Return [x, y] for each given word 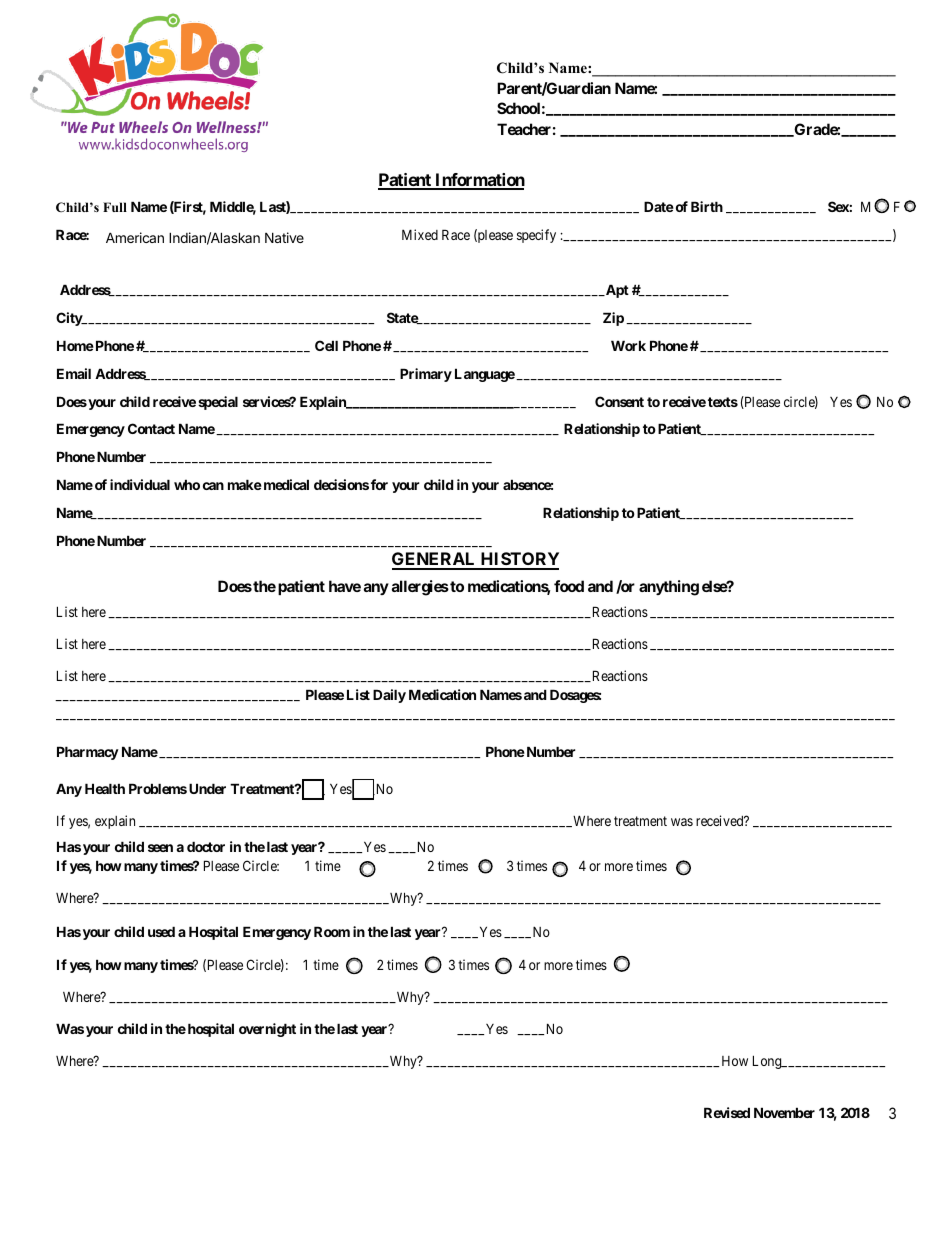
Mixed [420, 234]
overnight [267, 1030]
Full [115, 207]
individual [140, 484]
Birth [707, 206]
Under [207, 788]
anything [669, 588]
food [569, 586]
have [345, 586]
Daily [389, 696]
